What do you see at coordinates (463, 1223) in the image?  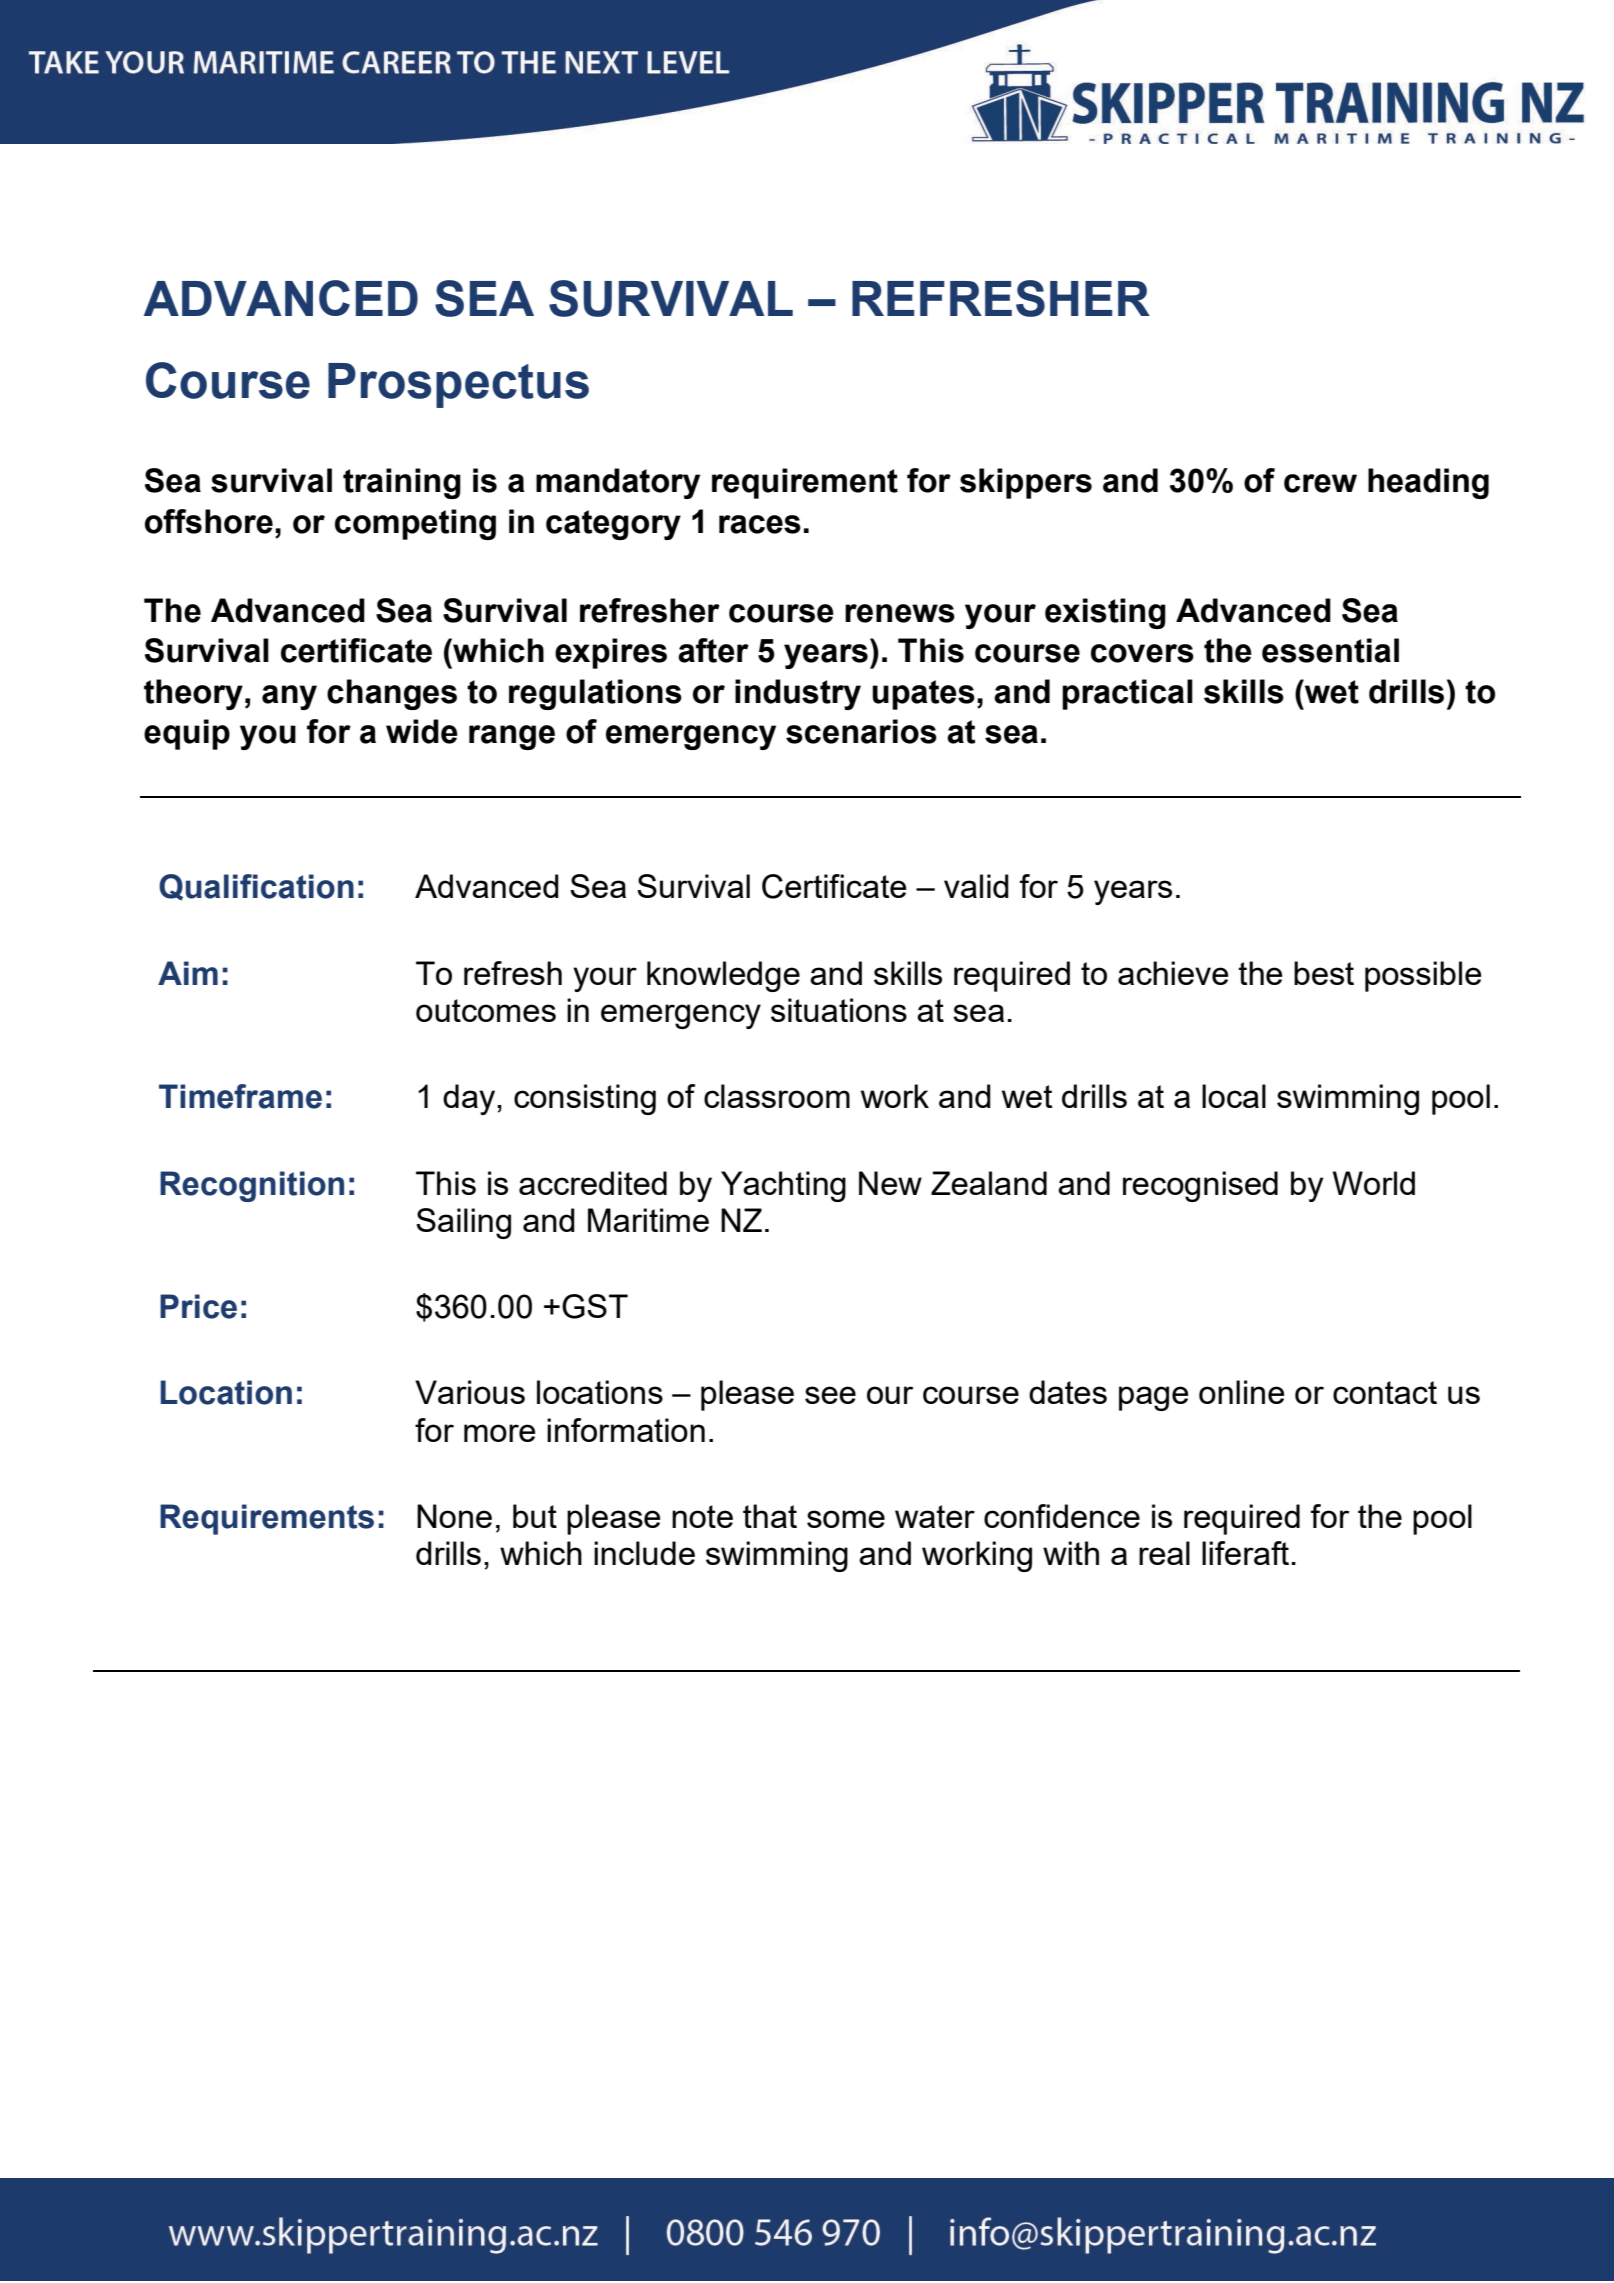 I see `Sailing` at bounding box center [463, 1223].
